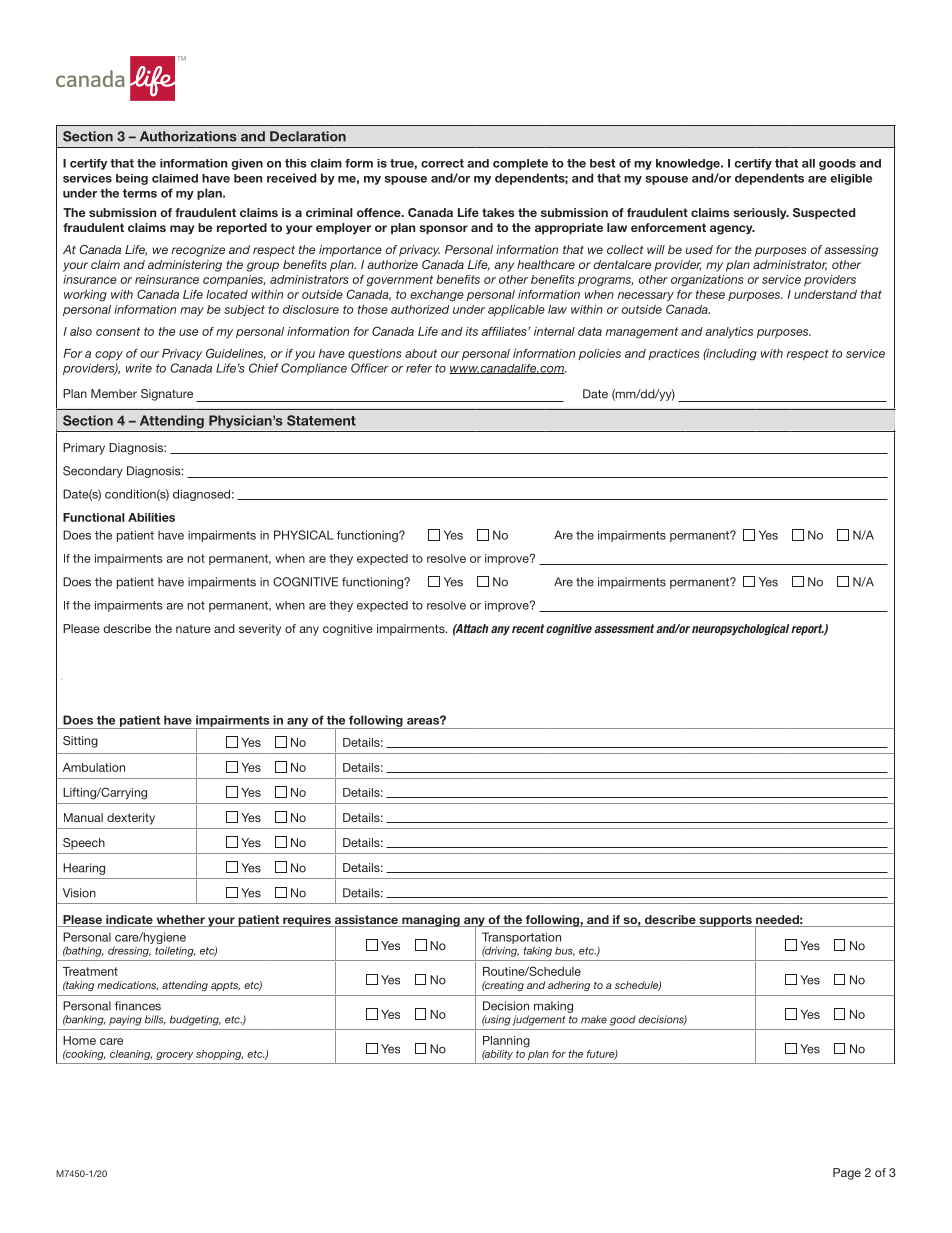 This image has width=952, height=1233. Describe the element at coordinates (175, 1056) in the image. I see `grocery` at that location.
